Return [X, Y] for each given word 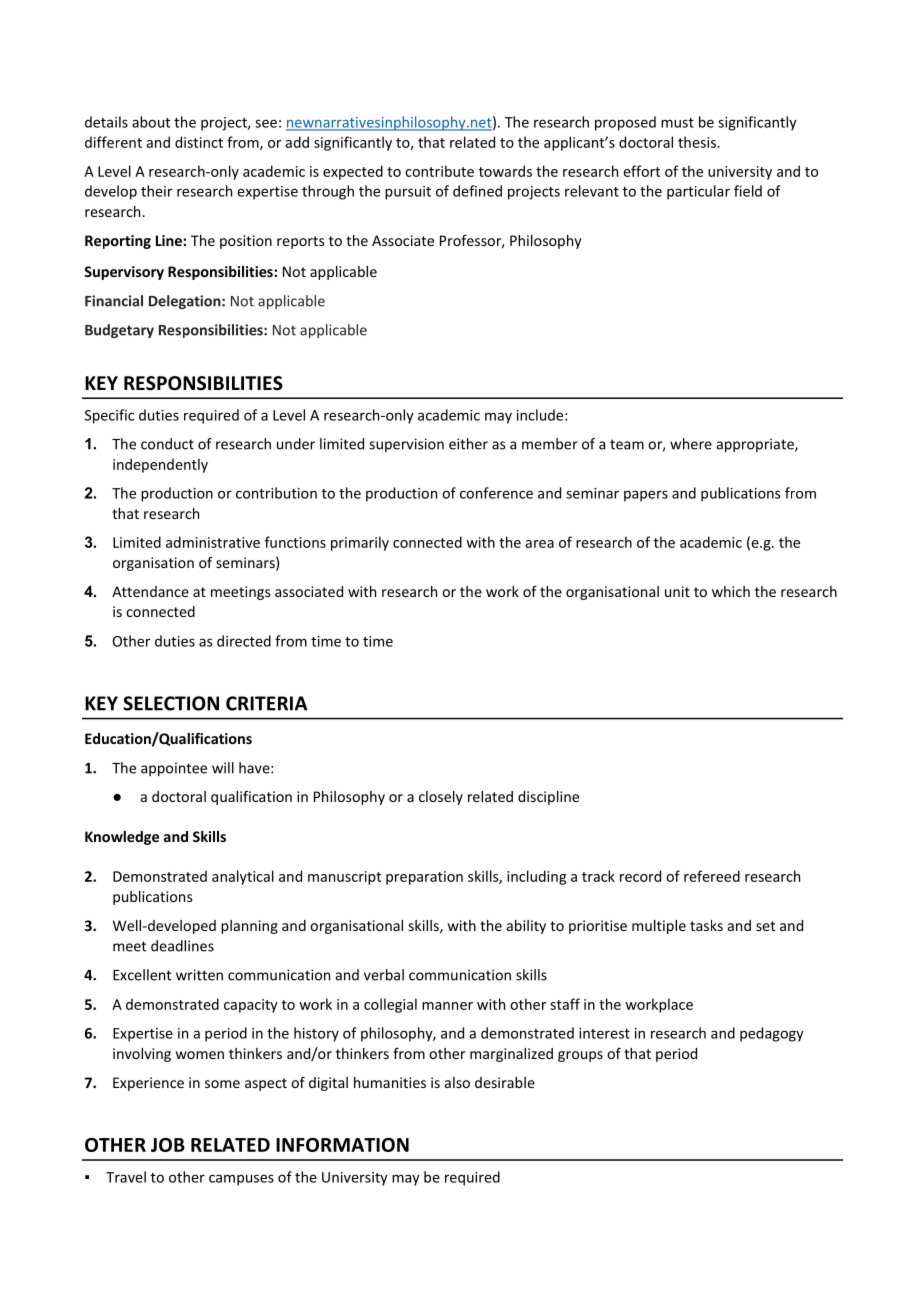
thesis [698, 142]
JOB [168, 1145]
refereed [712, 876]
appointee [174, 769]
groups [580, 1056]
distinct [199, 142]
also [457, 1082]
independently [160, 465]
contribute [439, 171]
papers [646, 496]
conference [496, 493]
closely [441, 798]
